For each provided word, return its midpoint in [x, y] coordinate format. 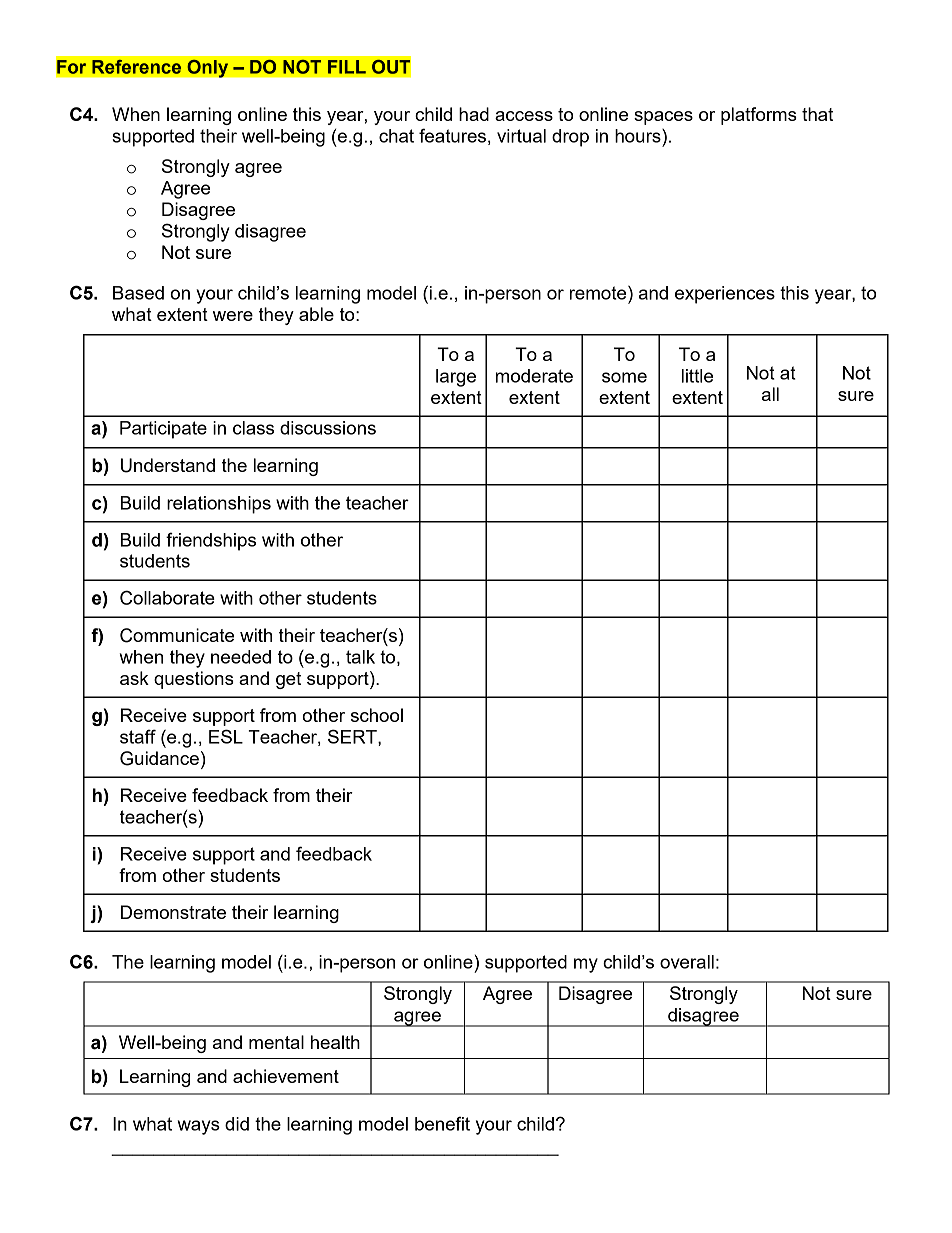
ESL [226, 736]
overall [687, 962]
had [474, 114]
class [253, 428]
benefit [442, 1123]
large [456, 378]
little [697, 376]
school [377, 715]
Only [207, 68]
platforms [759, 116]
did [237, 1124]
